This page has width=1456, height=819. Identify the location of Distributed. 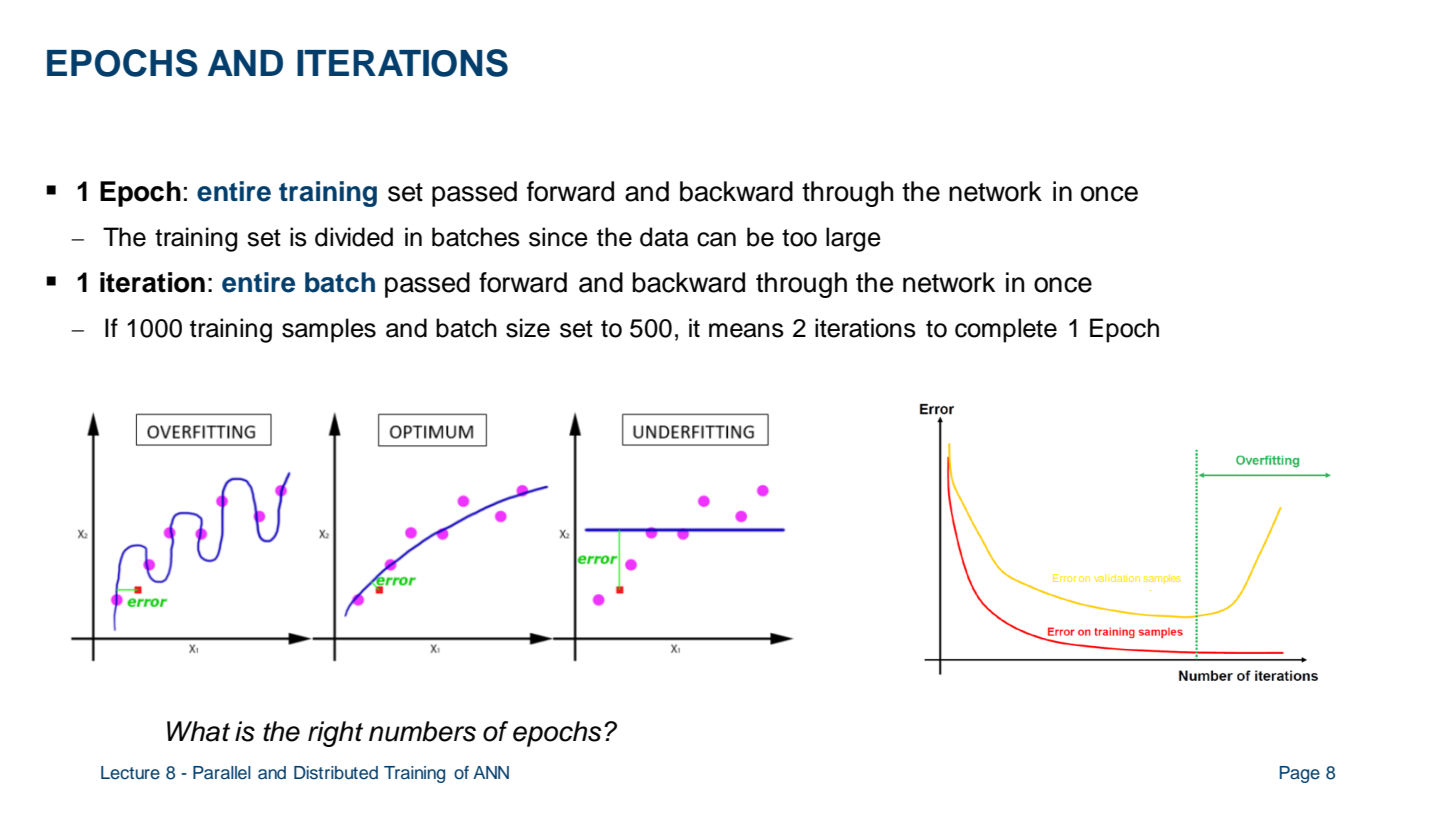
(336, 773).
